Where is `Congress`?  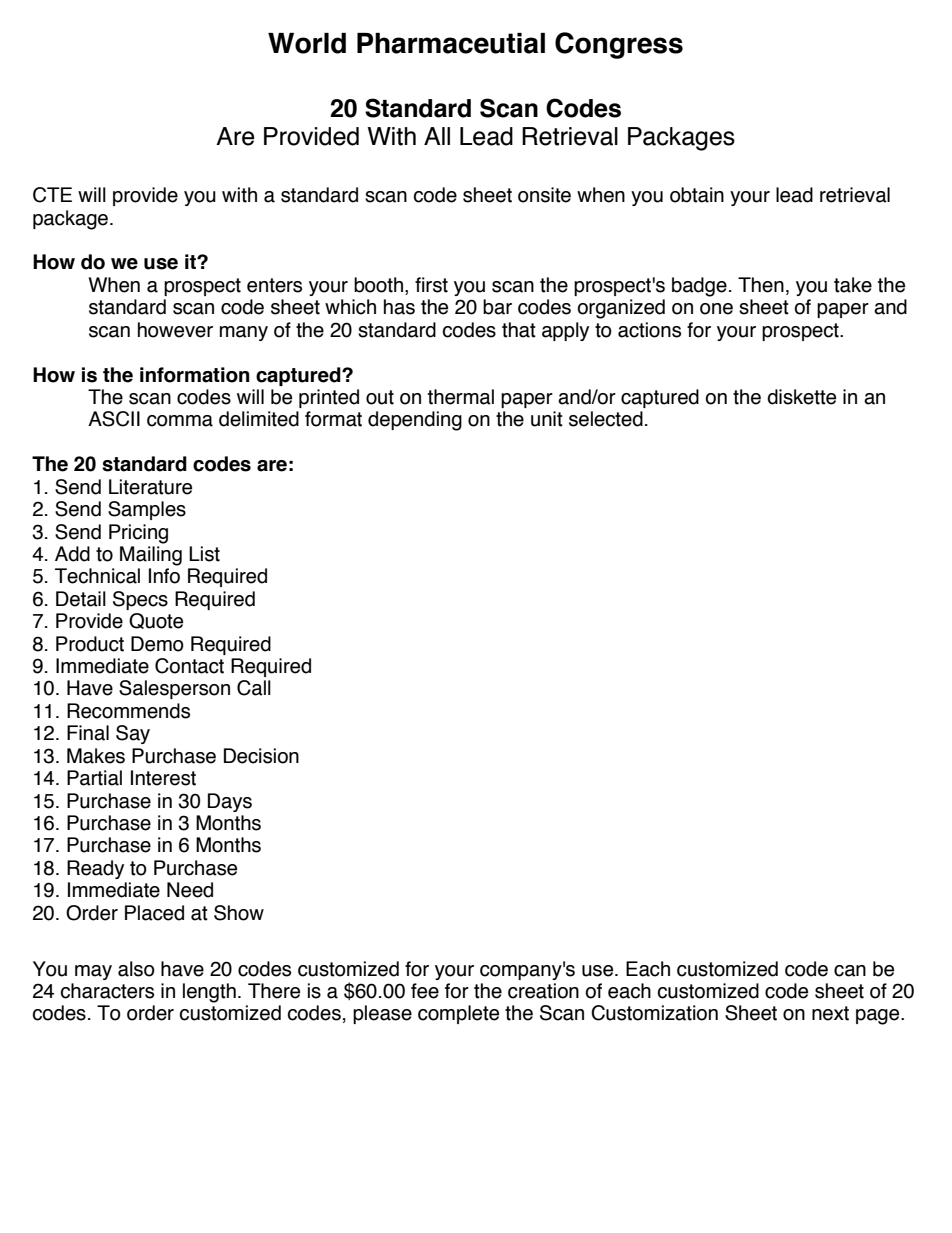
Congress is located at coordinates (619, 45).
